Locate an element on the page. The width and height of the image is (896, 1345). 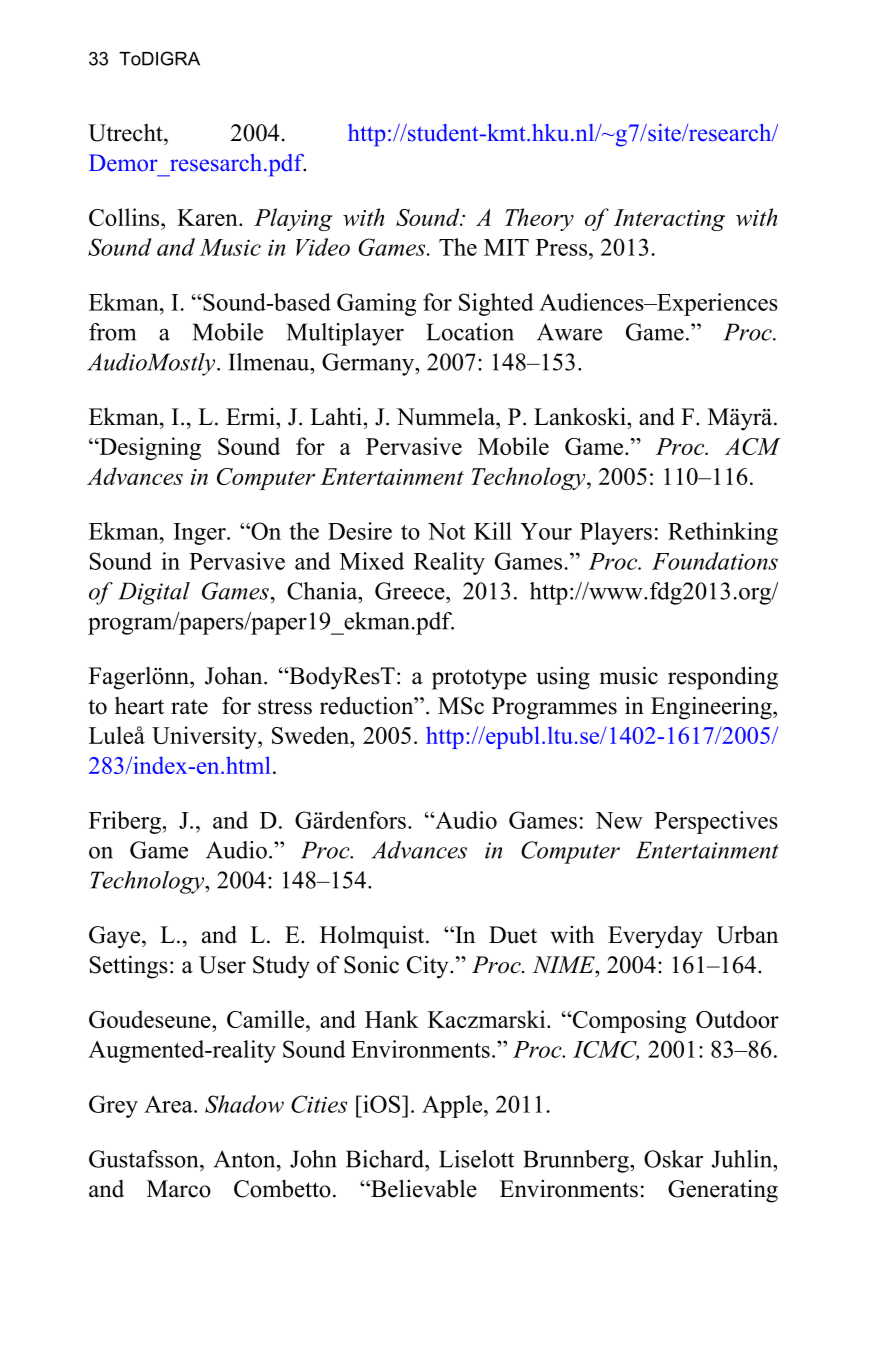
Nummela is located at coordinates (447, 417).
